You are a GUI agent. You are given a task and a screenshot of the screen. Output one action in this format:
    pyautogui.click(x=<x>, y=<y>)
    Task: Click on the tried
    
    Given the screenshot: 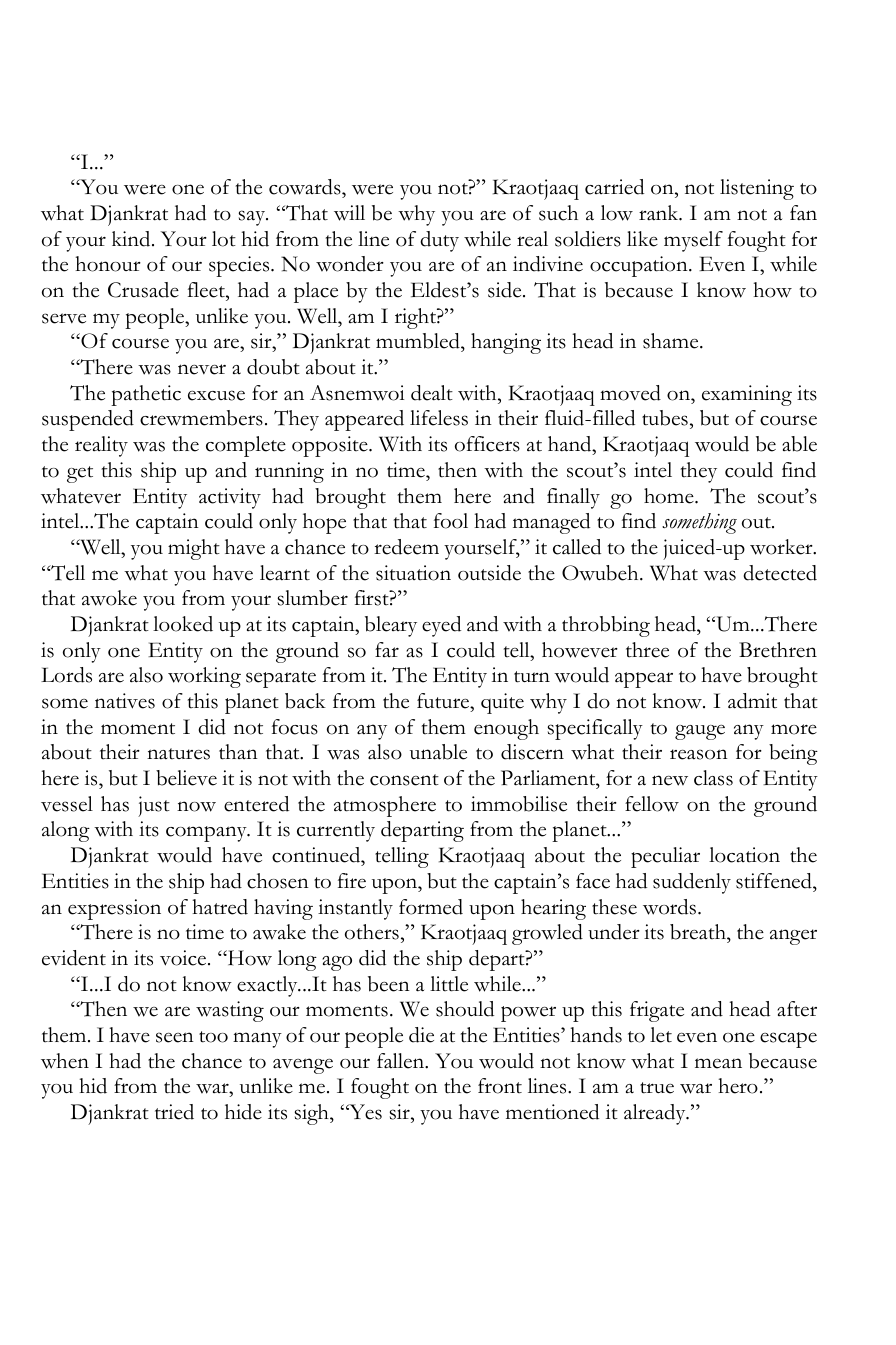 What is the action you would take?
    pyautogui.click(x=174, y=1112)
